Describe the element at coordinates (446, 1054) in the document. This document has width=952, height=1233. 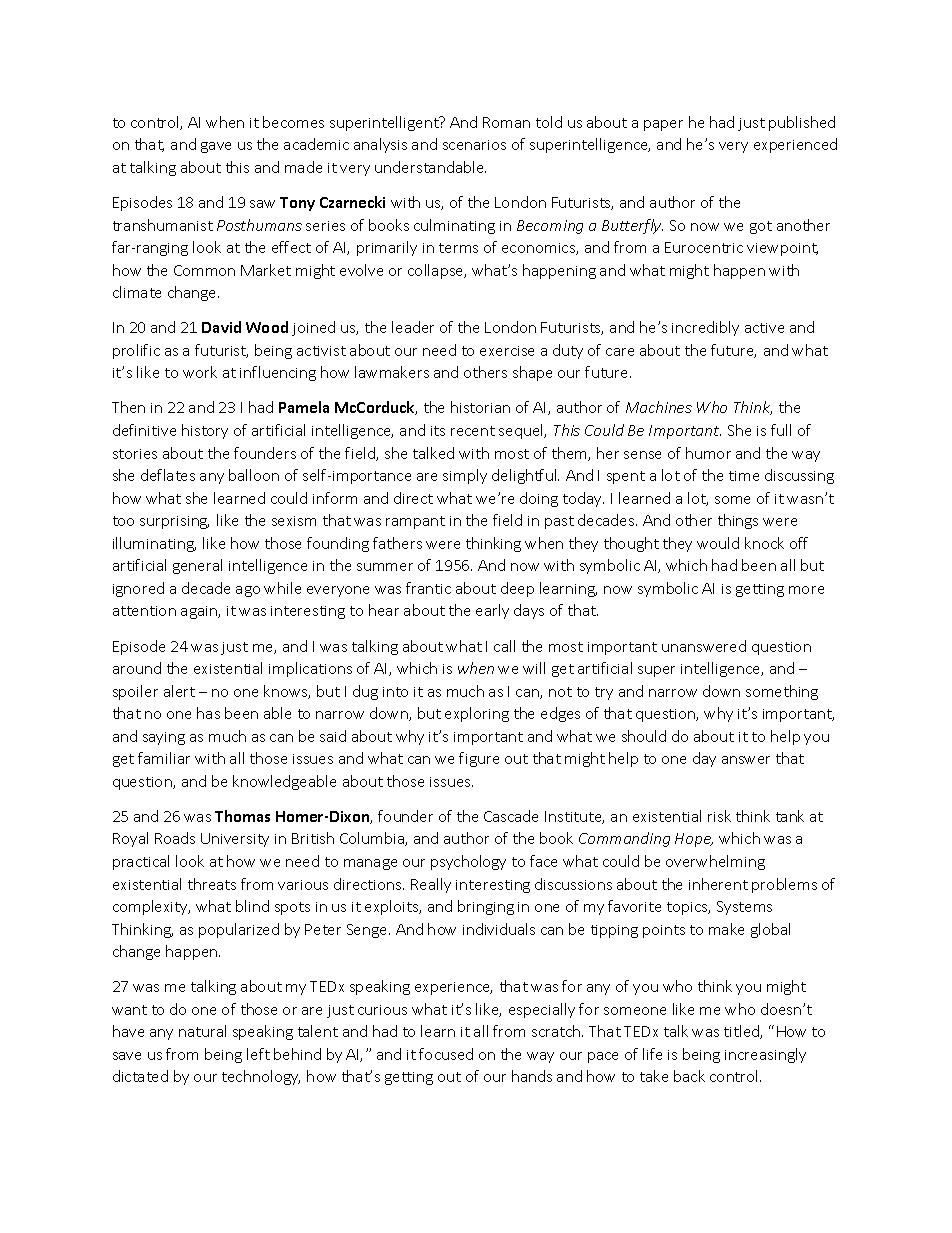
I see `focused` at that location.
